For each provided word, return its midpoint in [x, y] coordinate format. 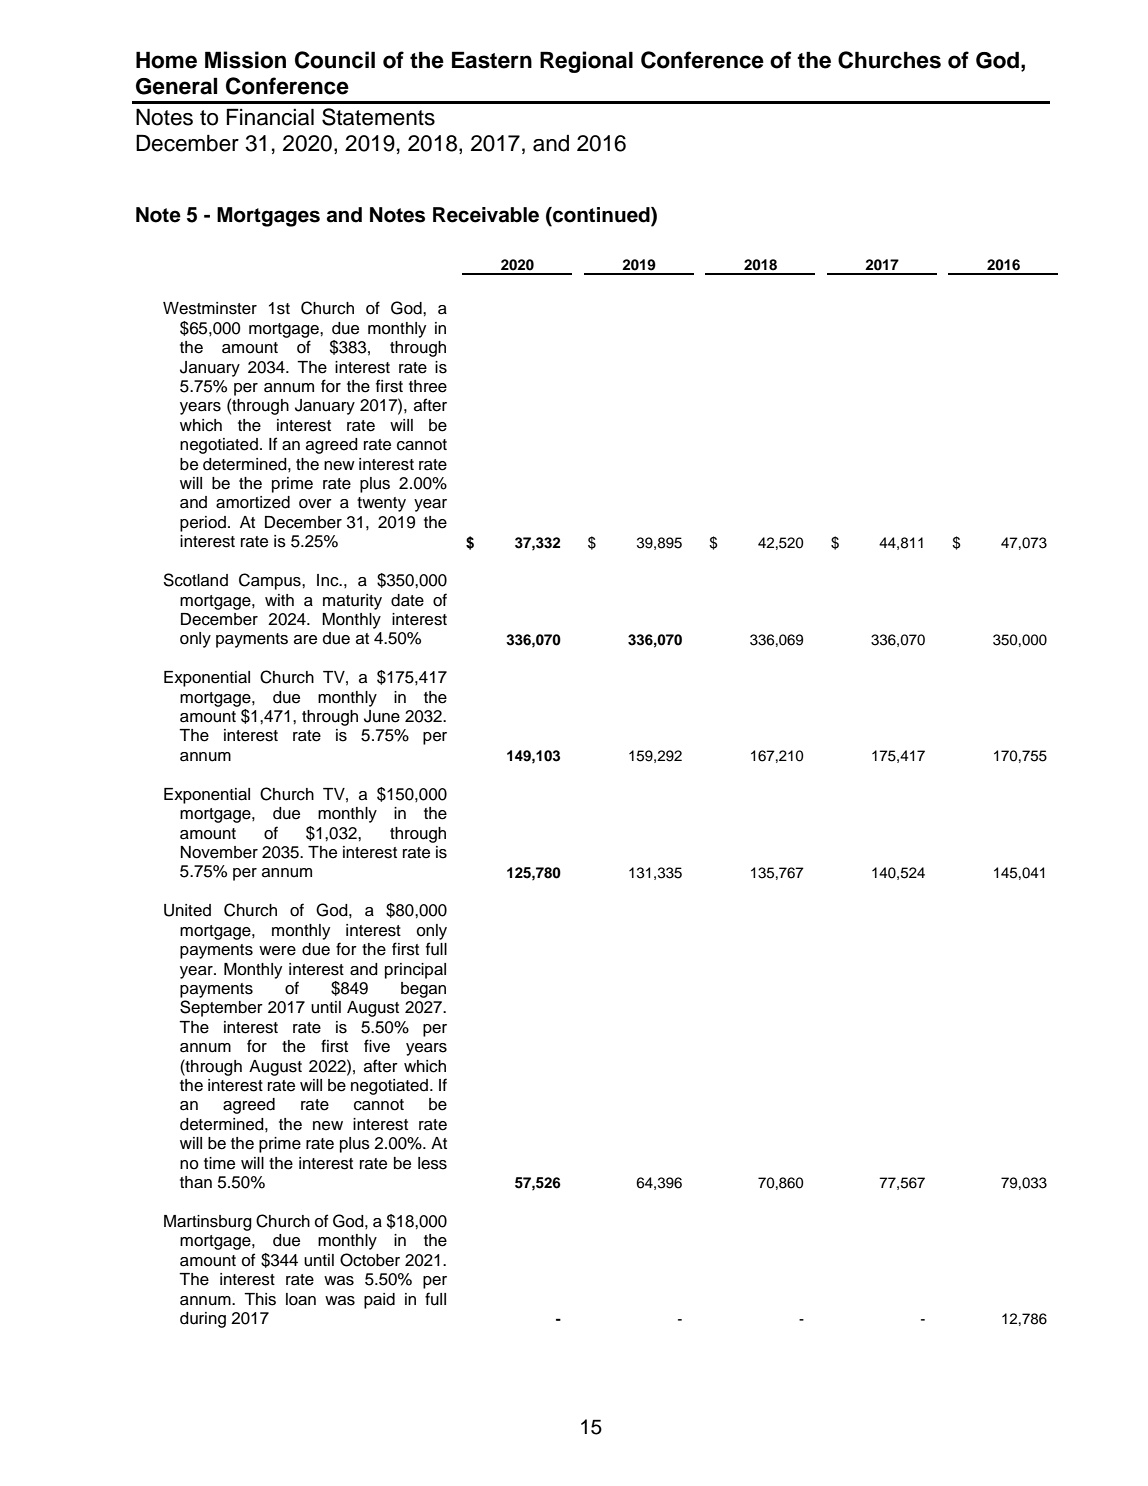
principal [415, 971]
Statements [378, 117]
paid [379, 1301]
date [407, 600]
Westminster [210, 308]
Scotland [195, 580]
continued [601, 216]
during [203, 1320]
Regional [586, 62]
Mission [245, 60]
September [221, 1008]
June [382, 716]
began [423, 990]
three [428, 386]
